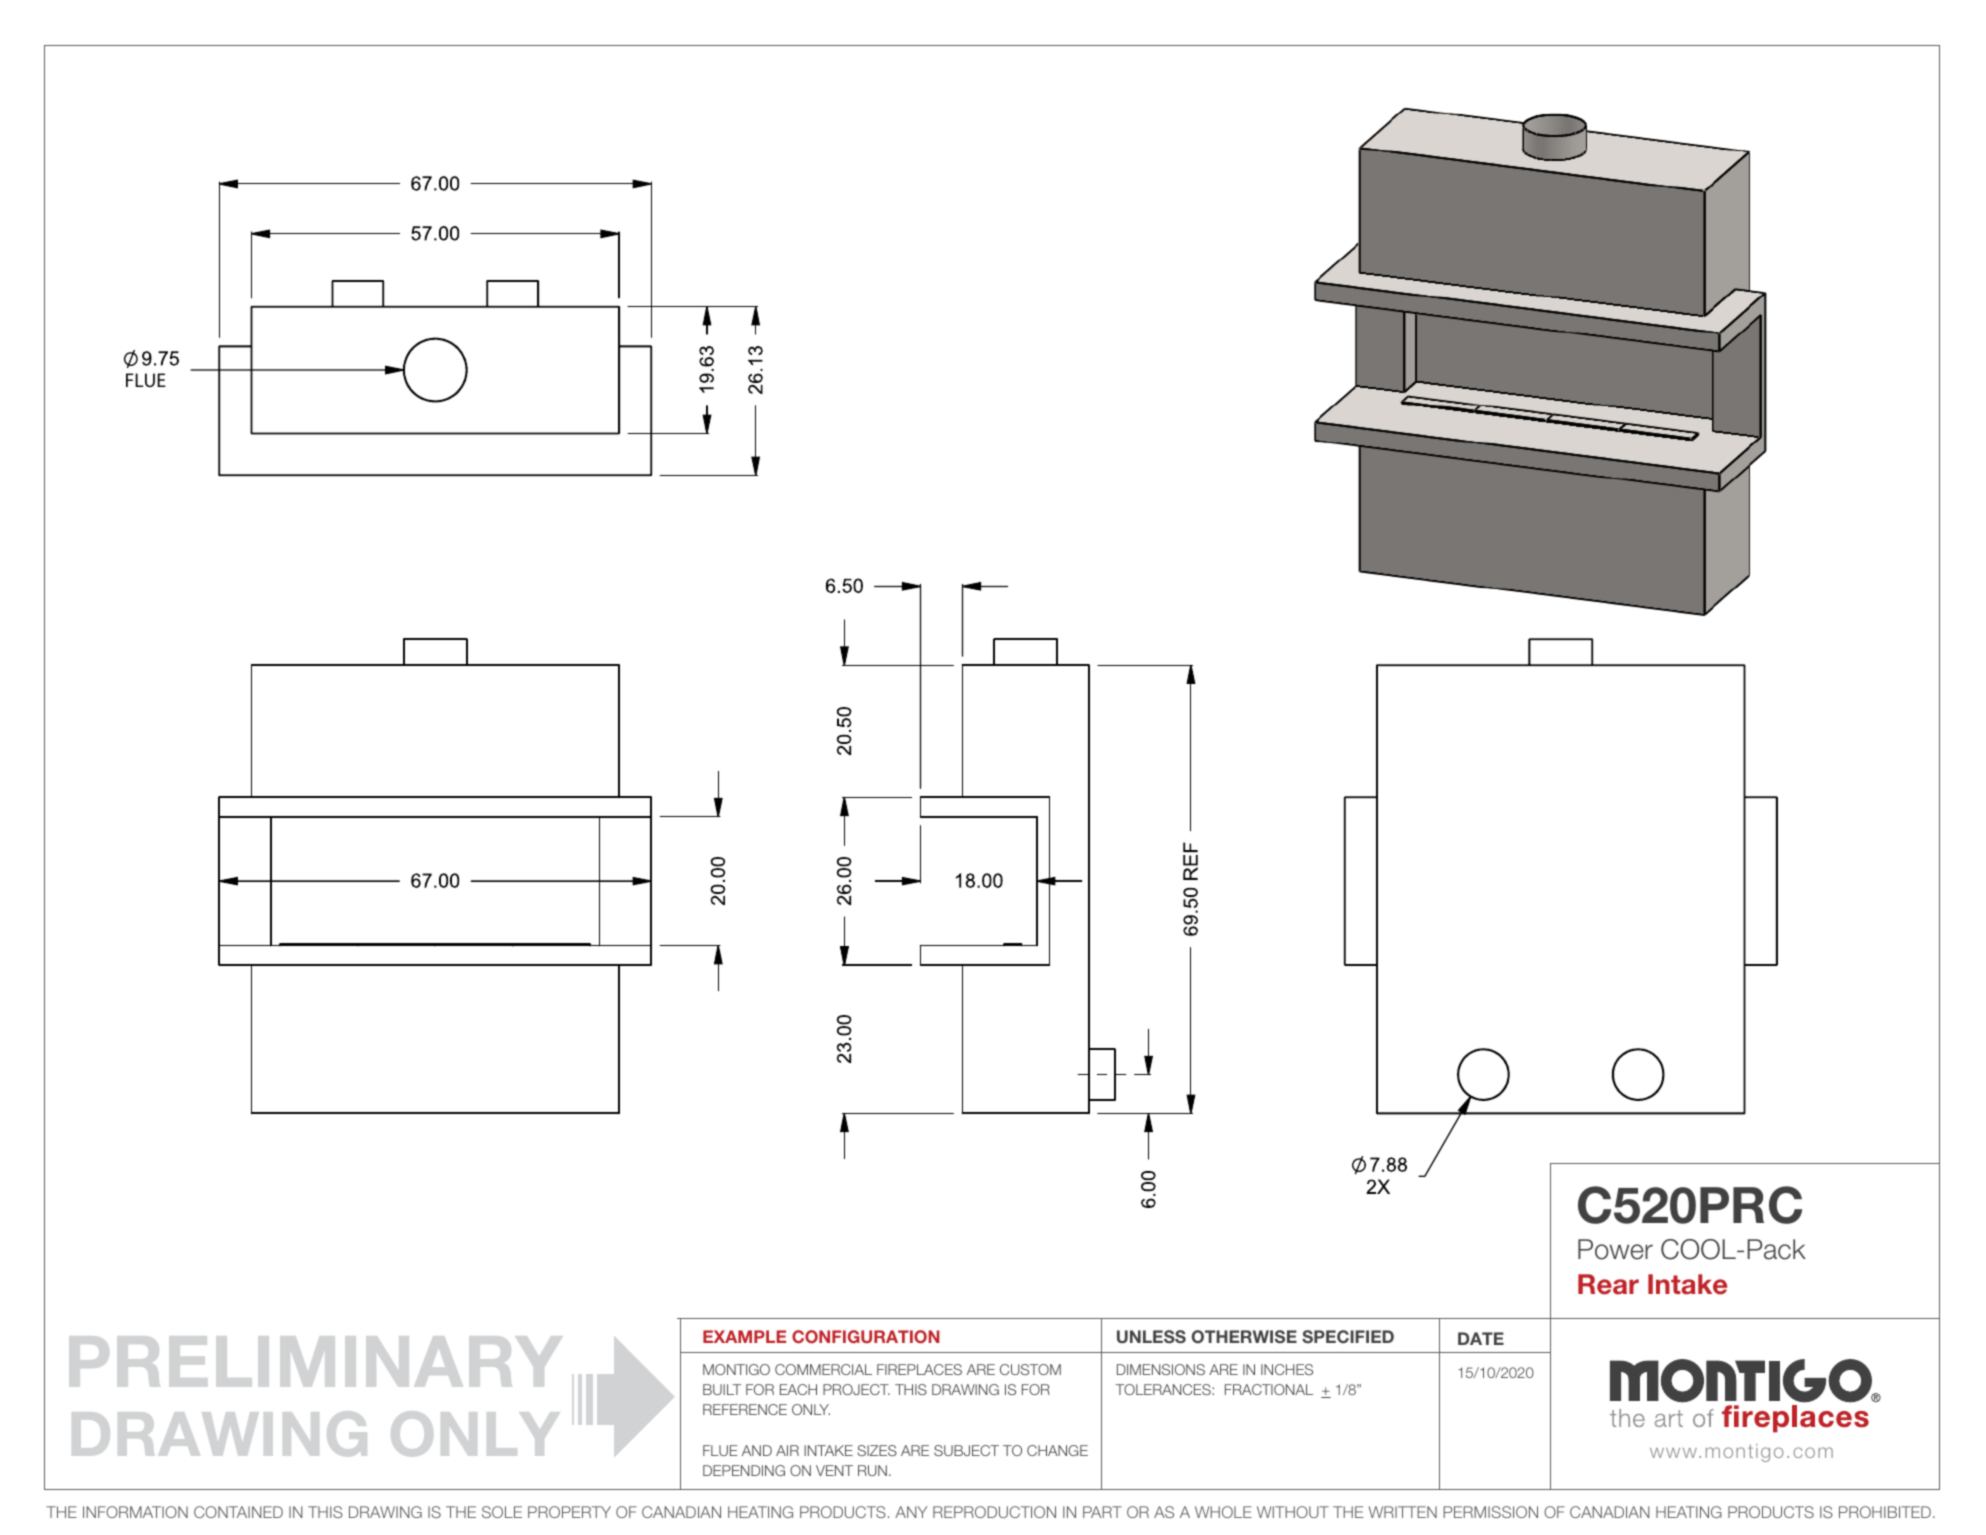 This screenshot has width=1986, height=1535. Describe the element at coordinates (1287, 1369) in the screenshot. I see `INCHES` at that location.
